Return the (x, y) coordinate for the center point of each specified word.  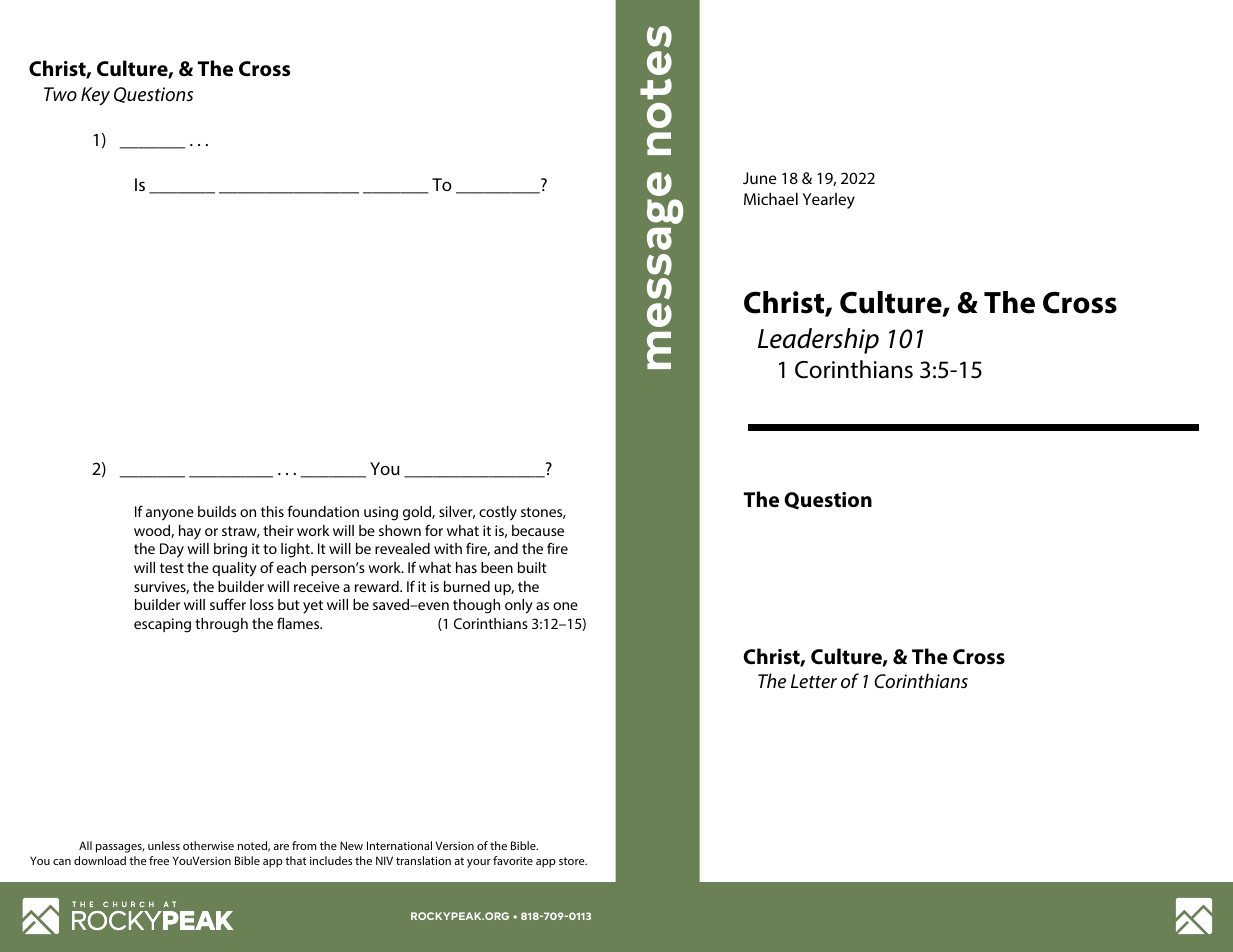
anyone (170, 515)
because (538, 530)
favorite (513, 860)
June (760, 178)
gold (418, 513)
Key (95, 96)
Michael (771, 199)
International (399, 845)
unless (164, 845)
